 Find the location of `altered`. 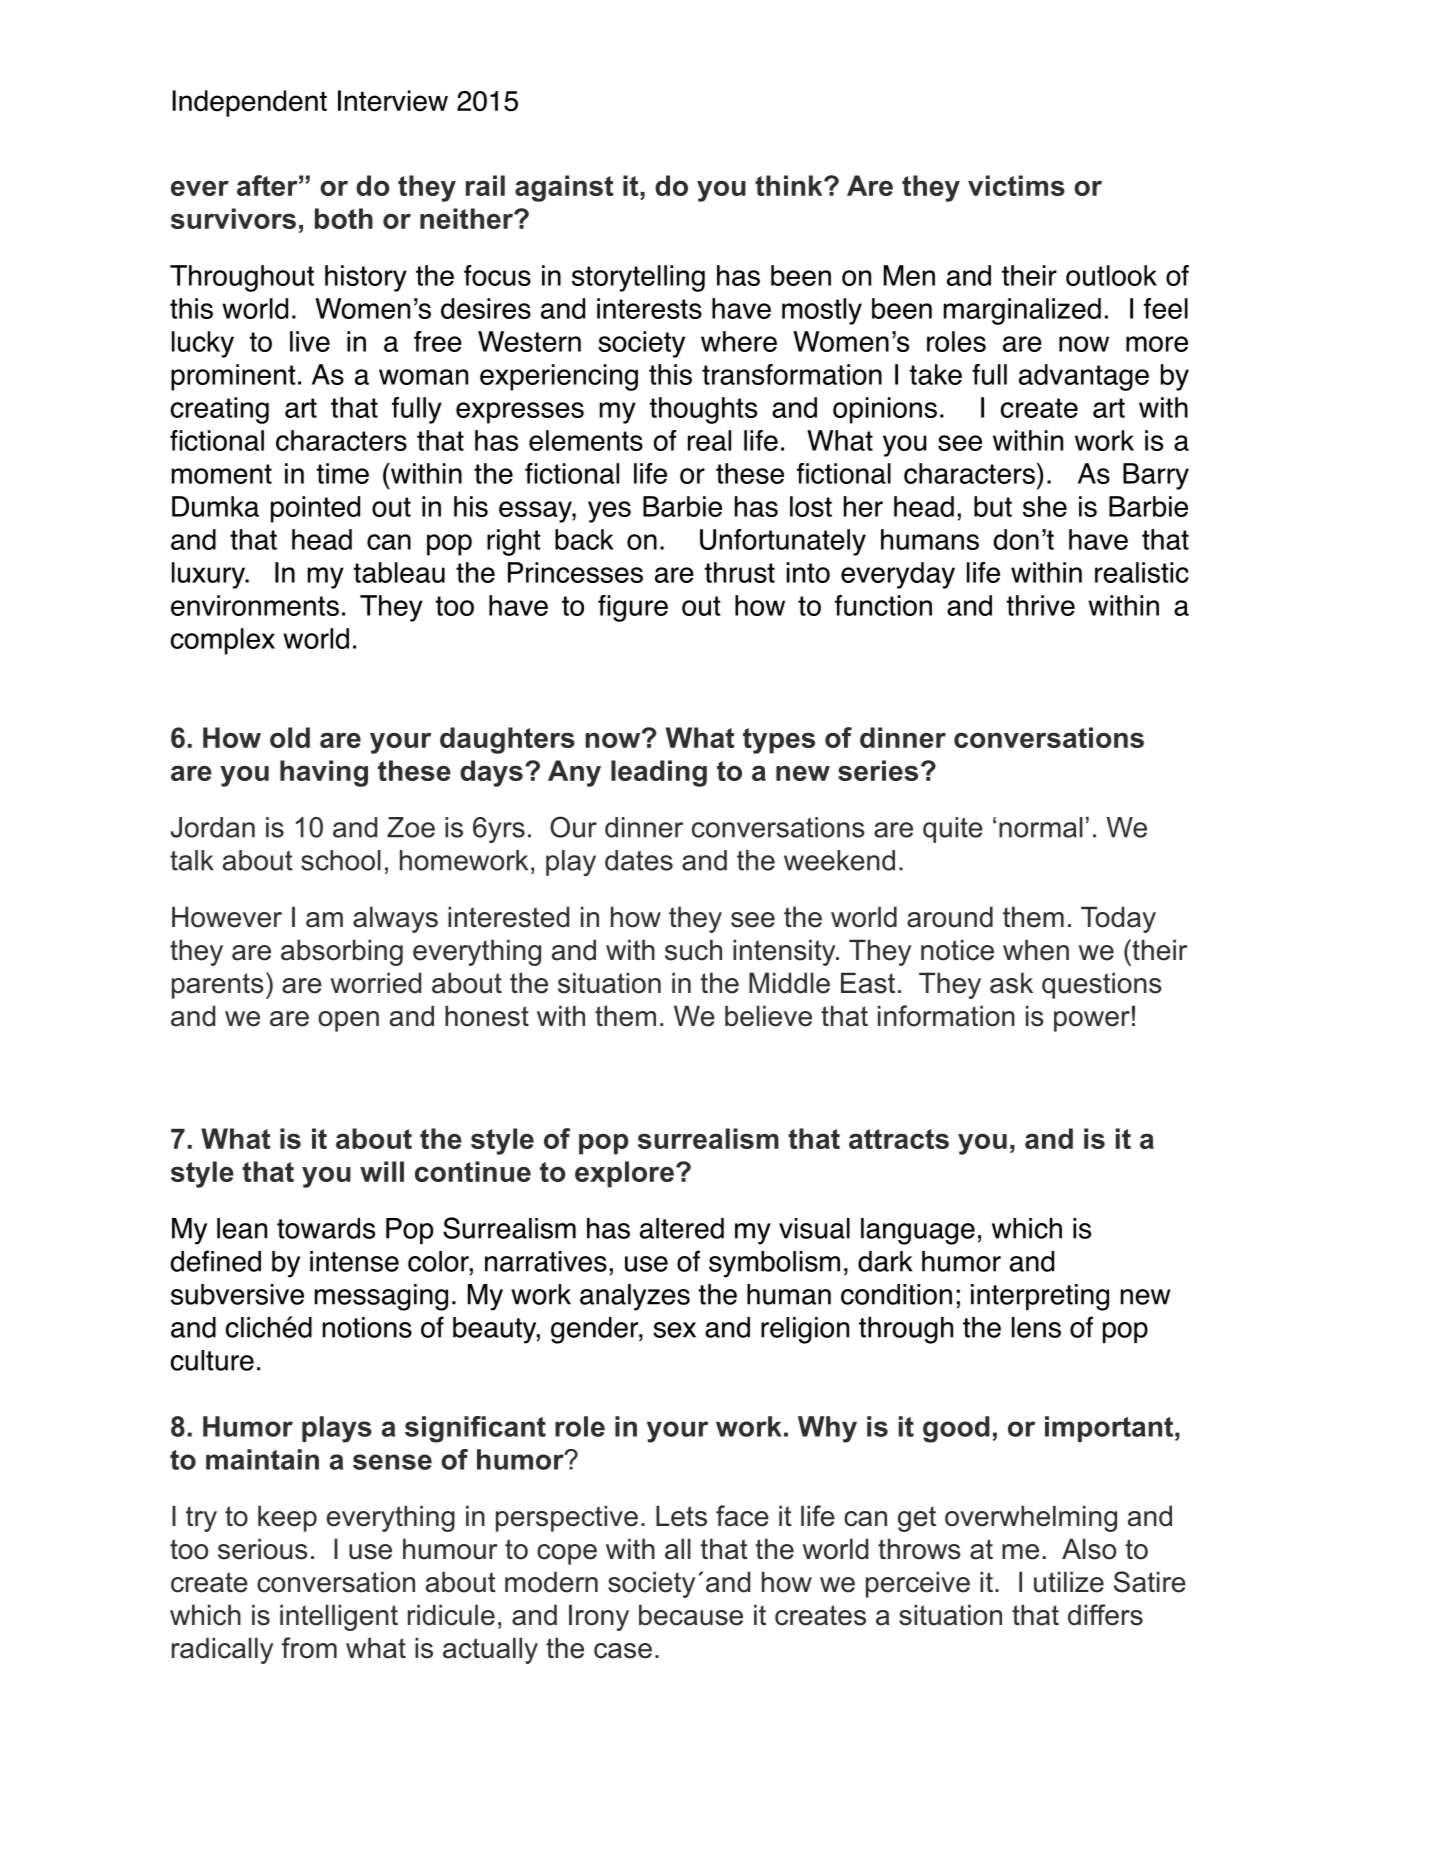

altered is located at coordinates (682, 1228).
